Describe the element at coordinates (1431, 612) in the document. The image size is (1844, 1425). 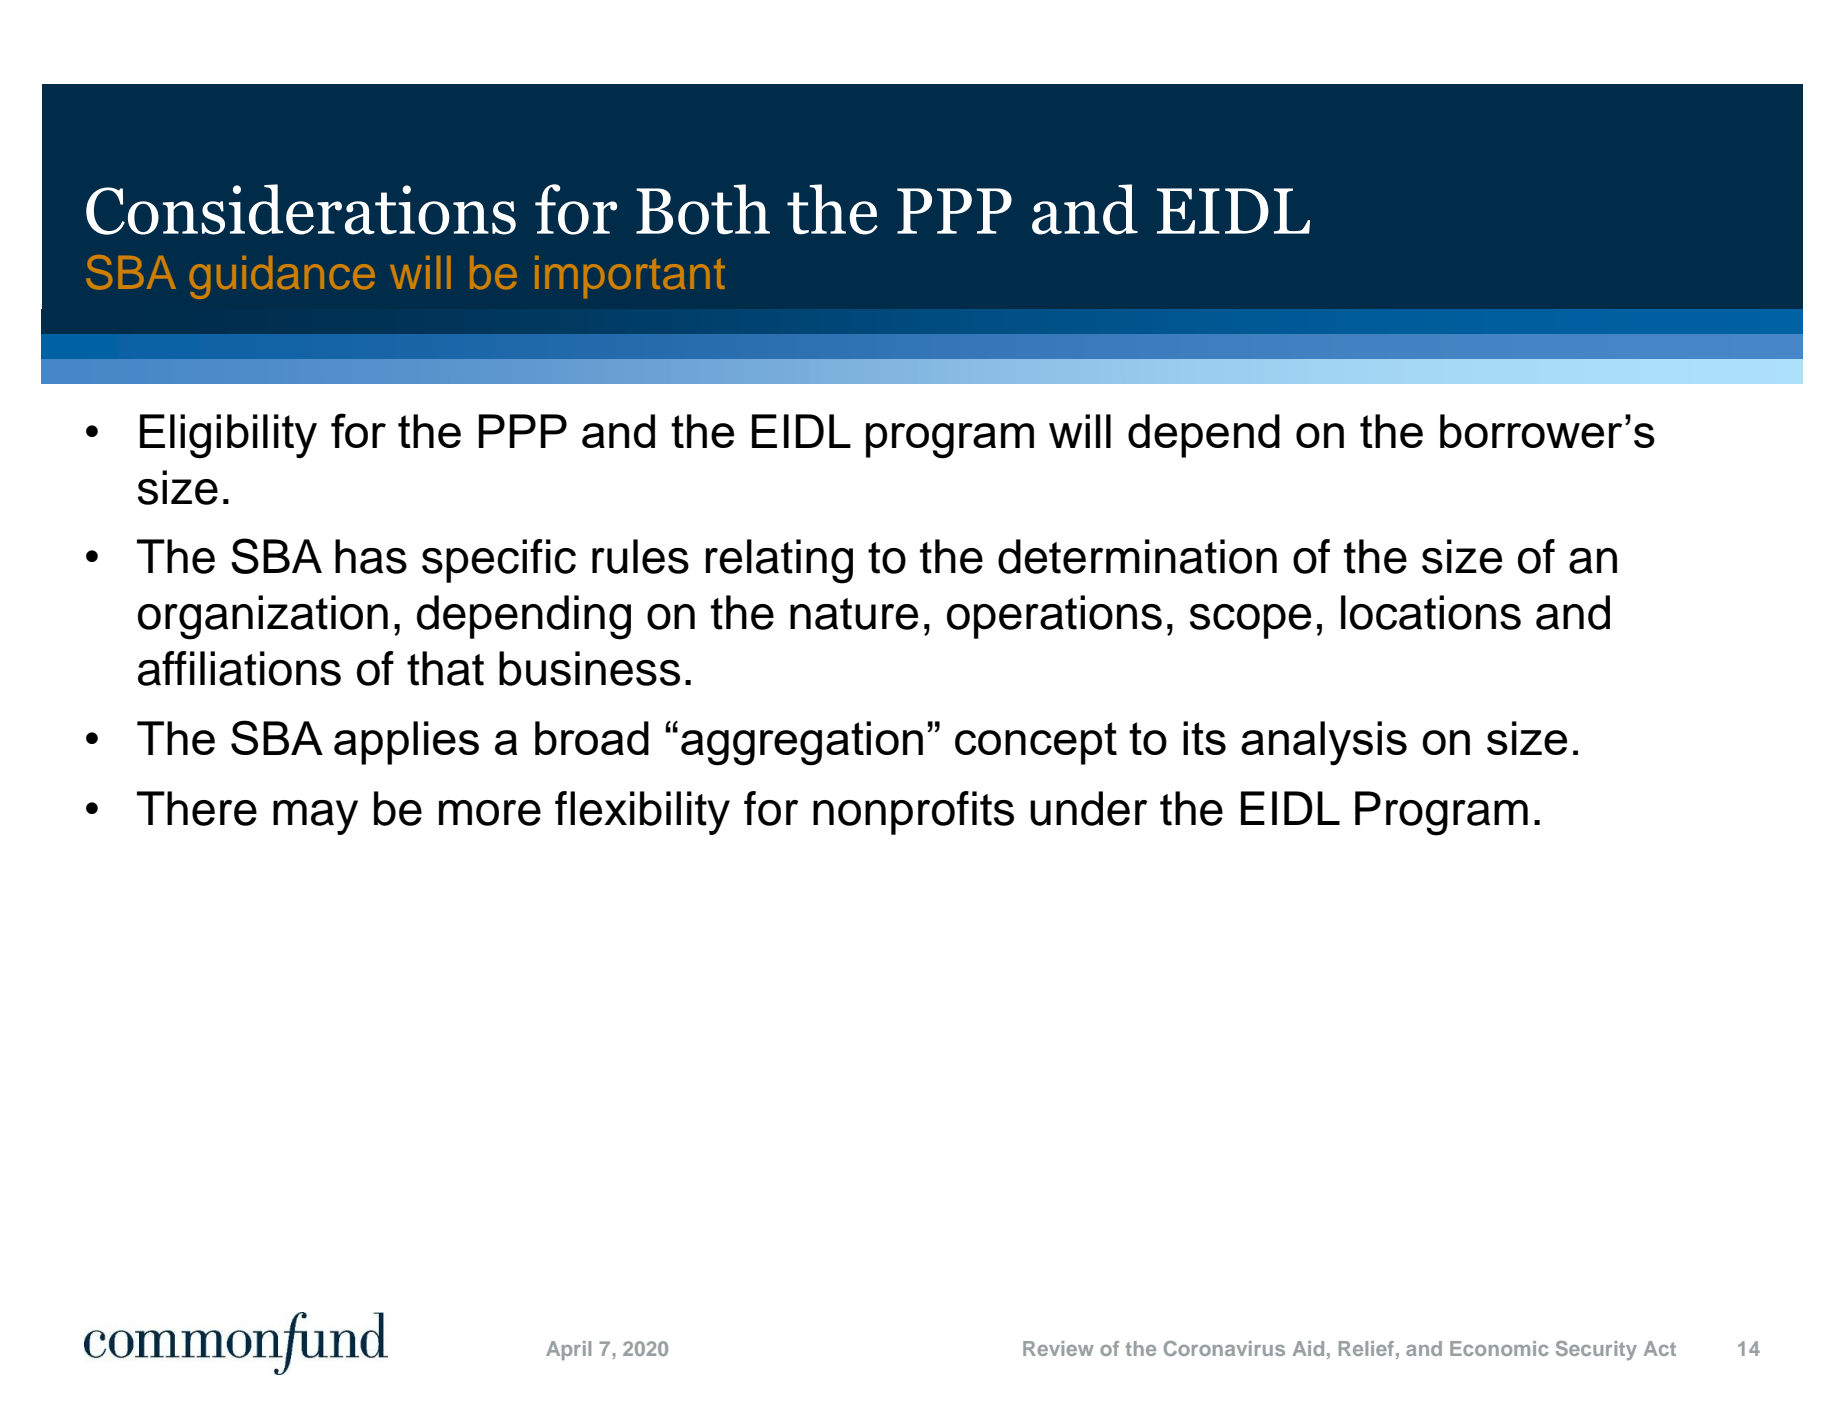
I see `locations` at that location.
